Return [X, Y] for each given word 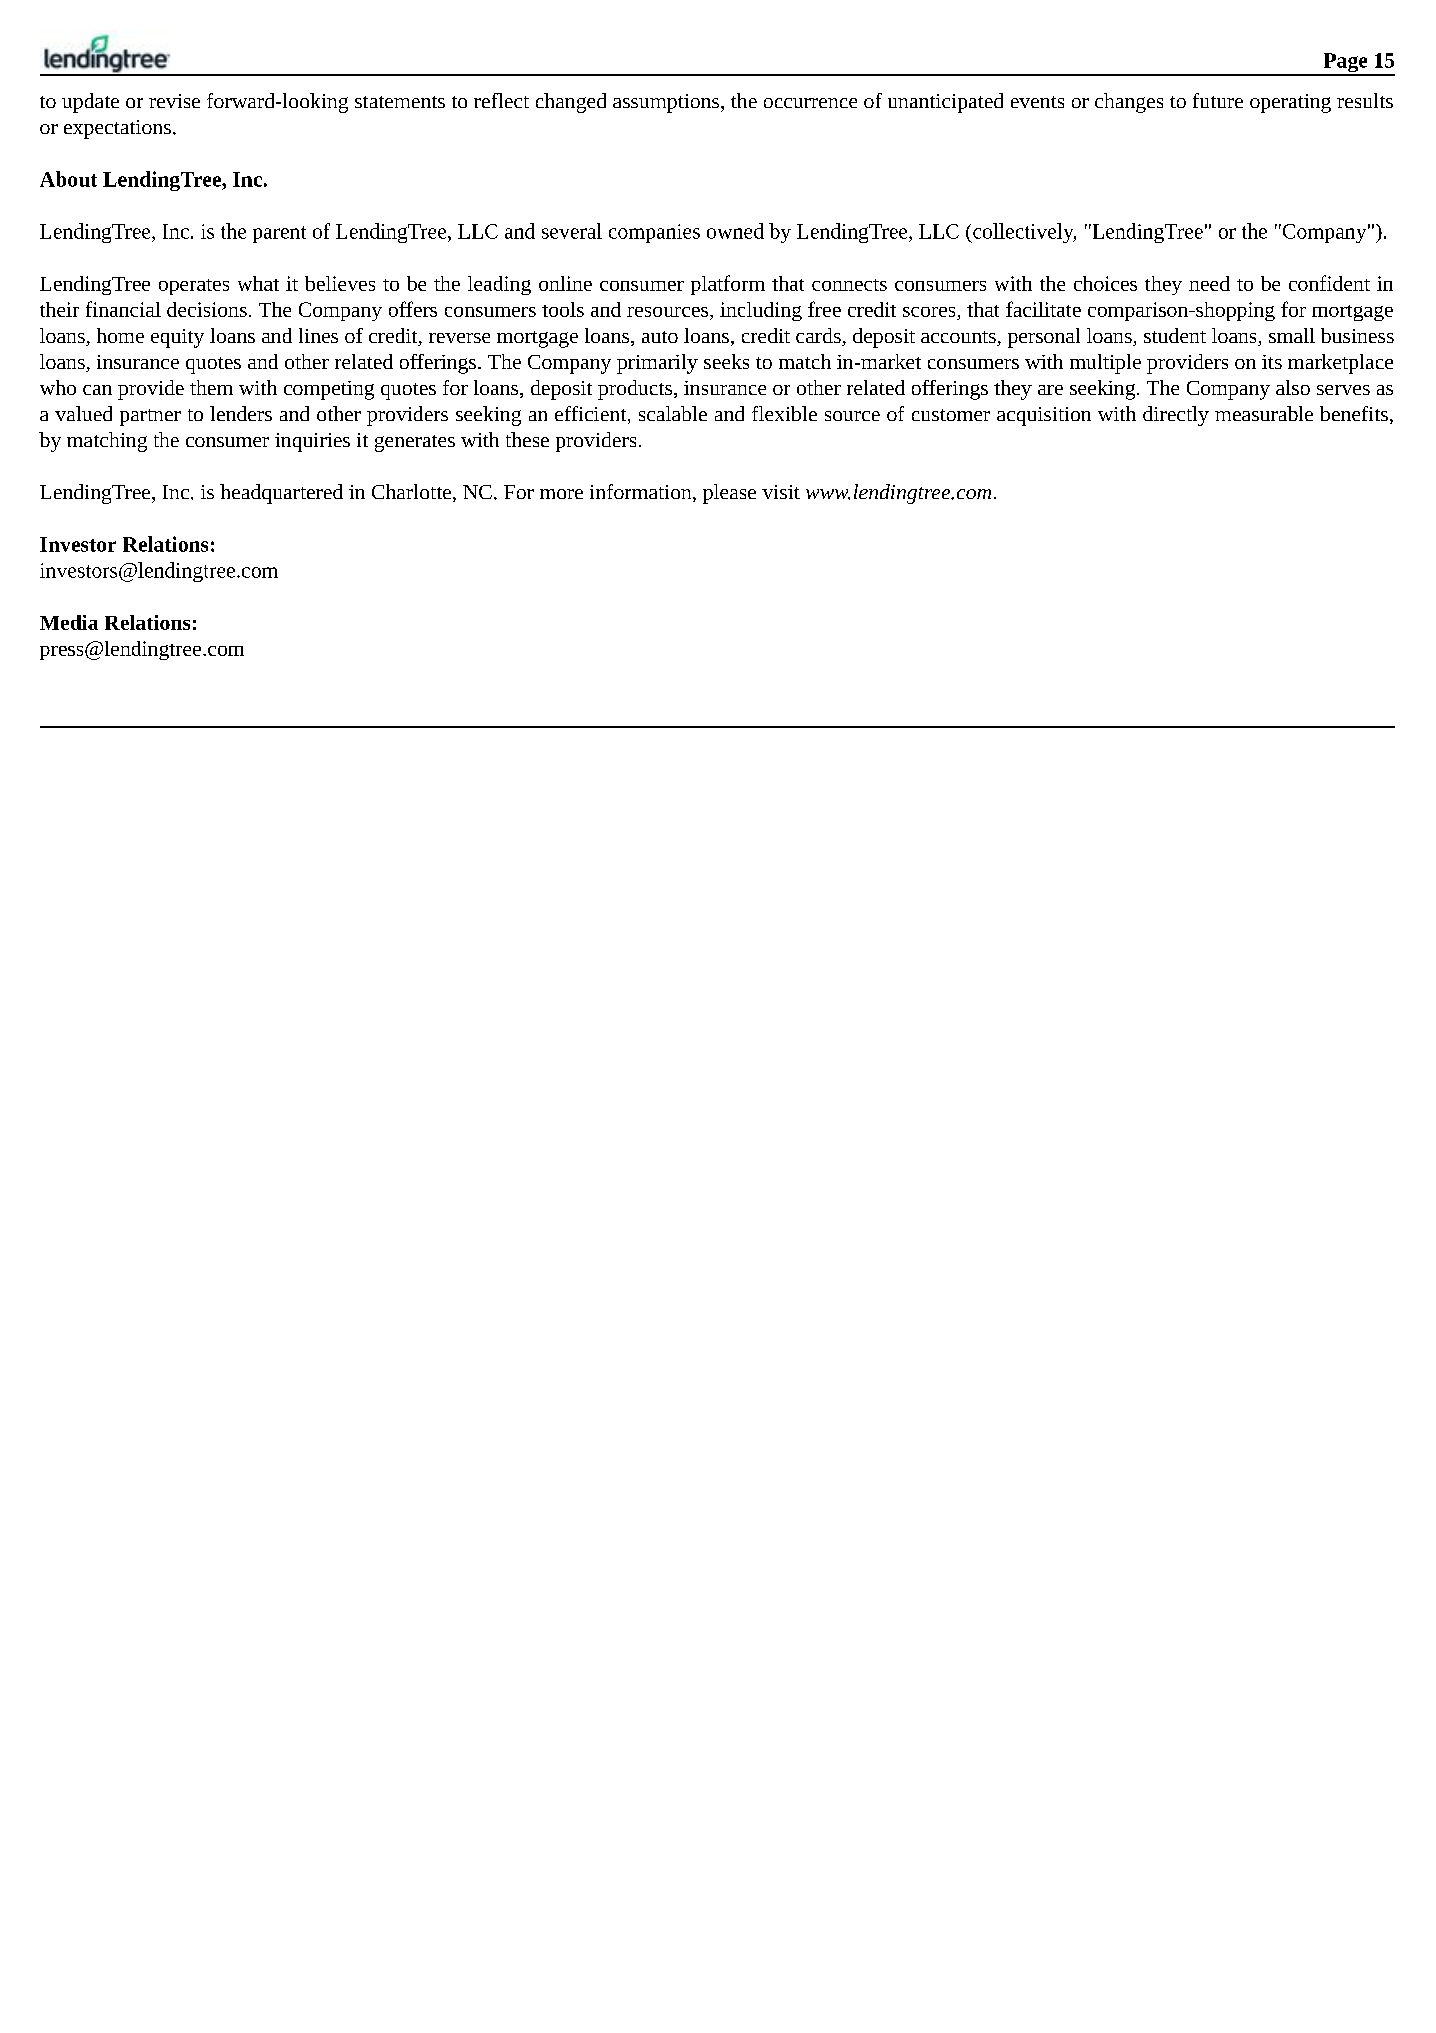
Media [69, 622]
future [1218, 100]
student [1175, 335]
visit [781, 492]
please [729, 494]
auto [660, 337]
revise [174, 101]
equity [177, 338]
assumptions [667, 103]
